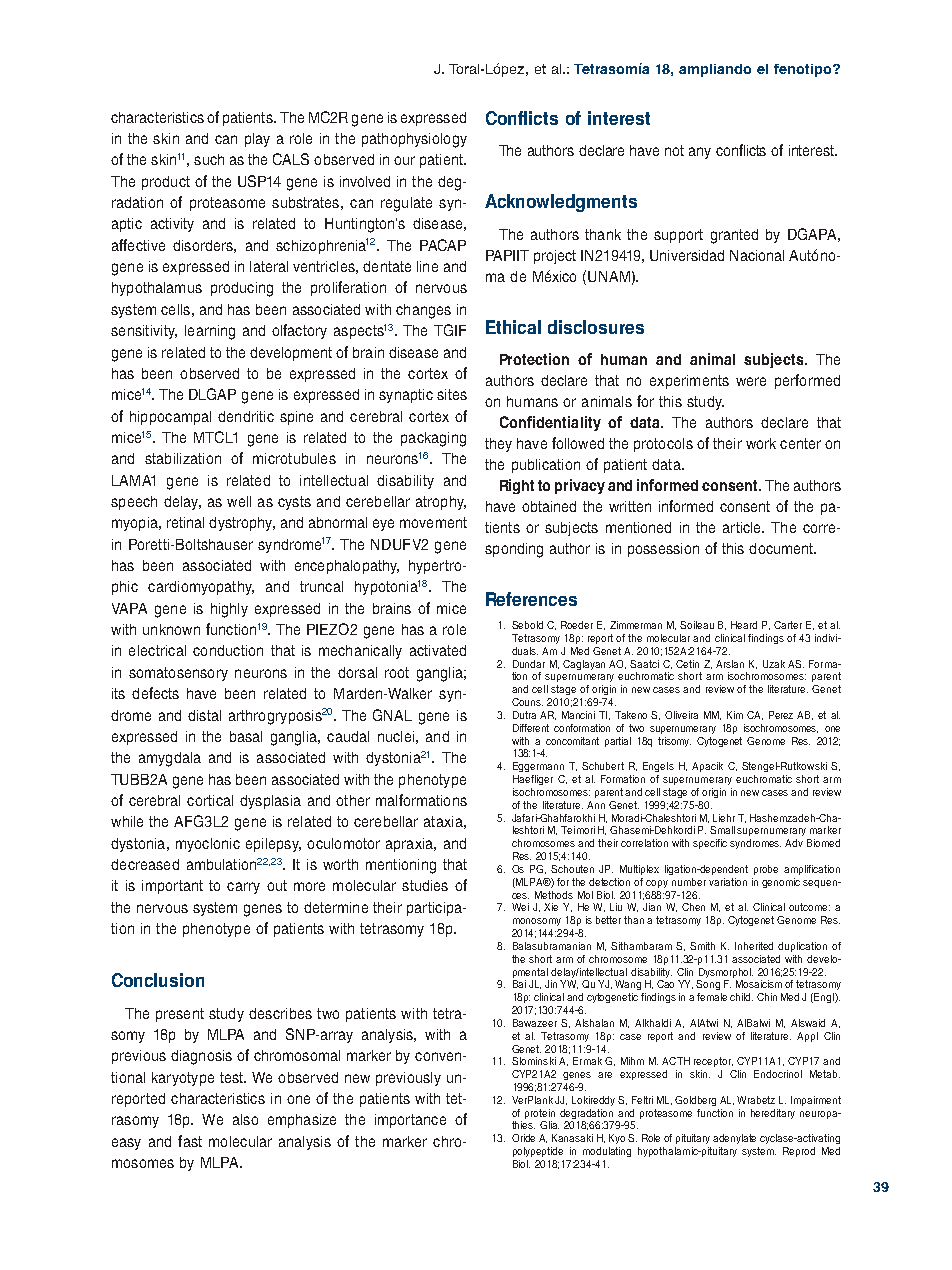  I want to click on any, so click(700, 153).
